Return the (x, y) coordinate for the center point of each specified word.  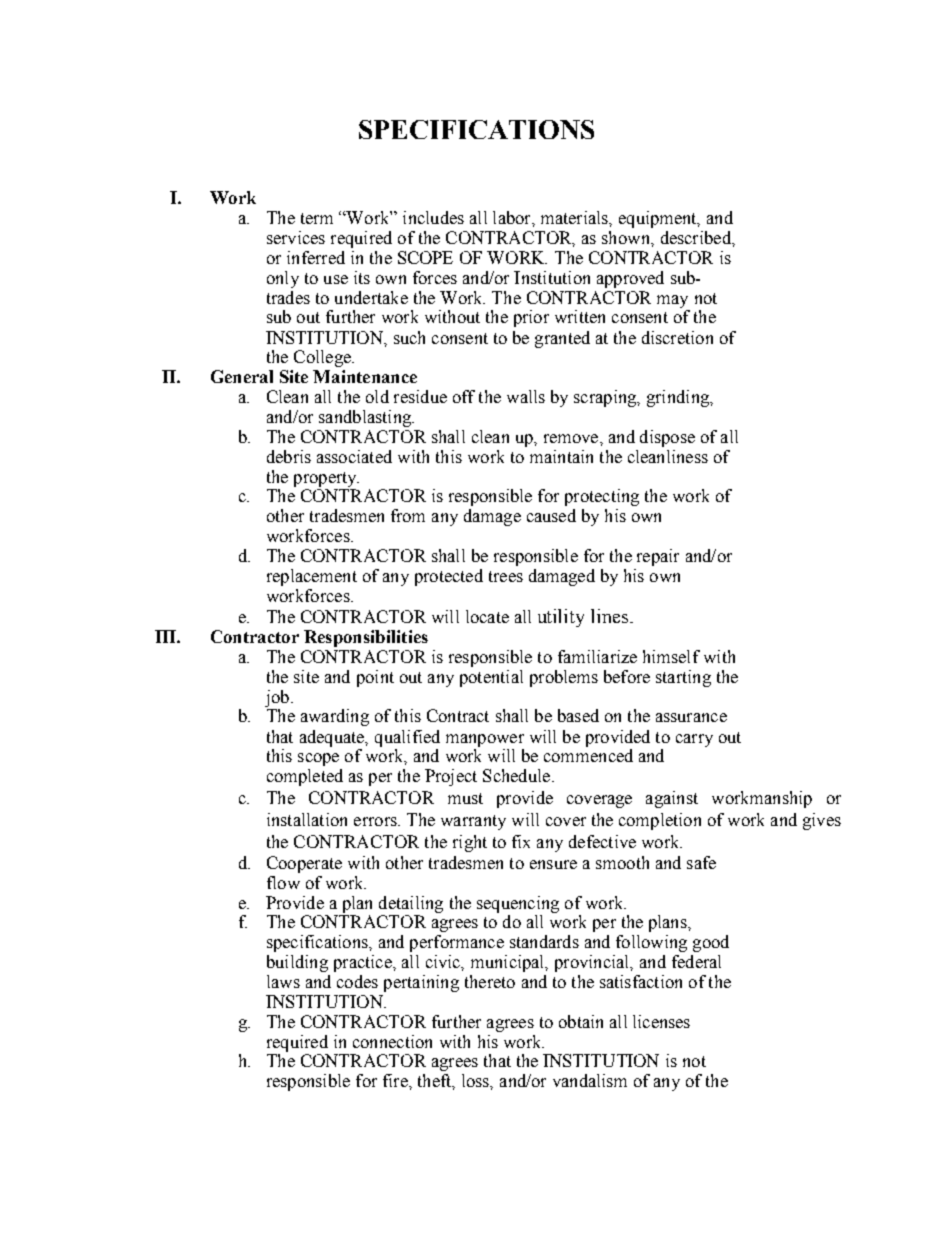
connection (392, 1041)
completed (305, 777)
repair (658, 557)
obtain (581, 1021)
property (326, 479)
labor (513, 217)
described (697, 237)
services (296, 237)
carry (694, 740)
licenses (661, 1021)
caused (551, 515)
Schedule (518, 775)
